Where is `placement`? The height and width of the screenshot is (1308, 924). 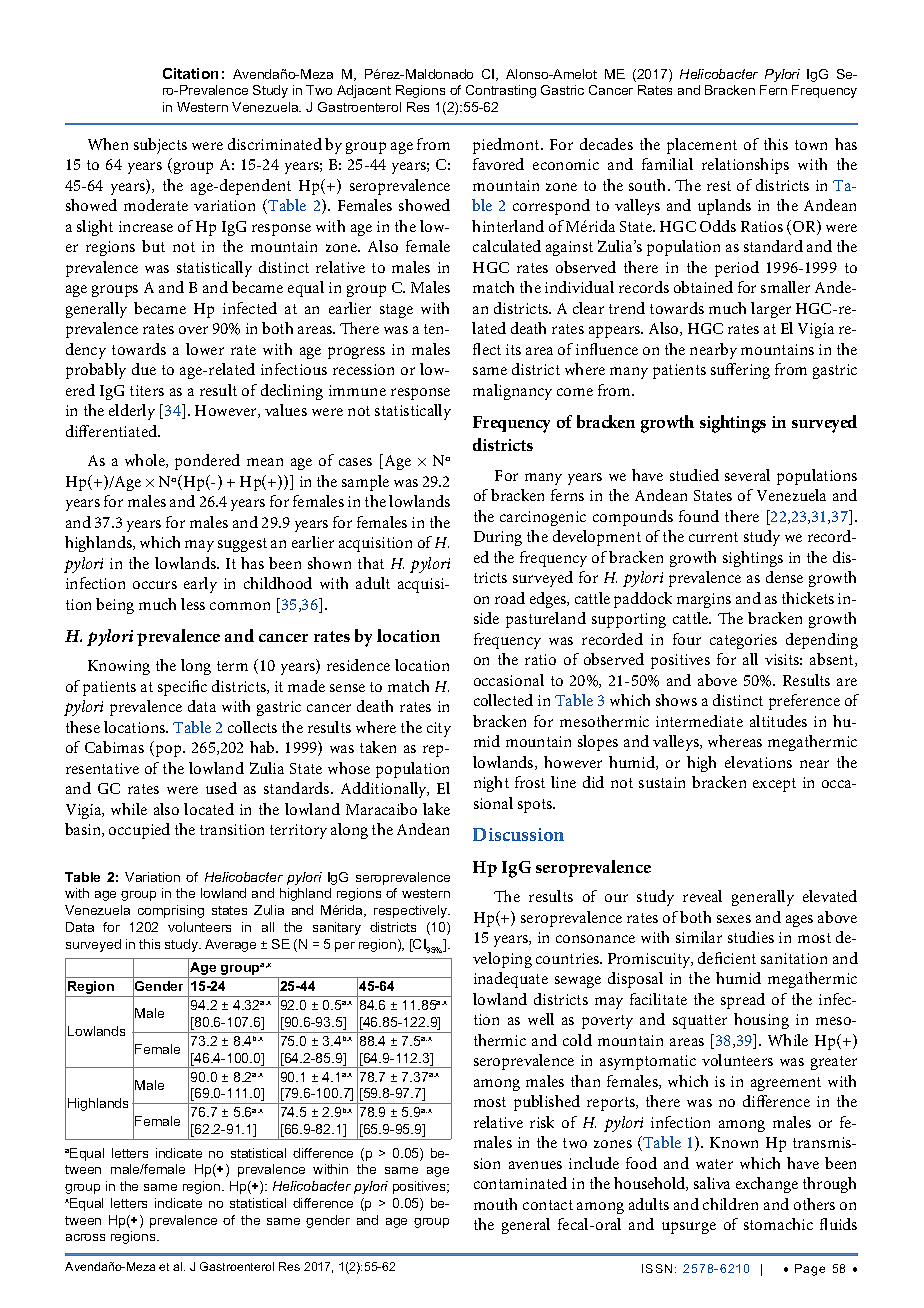 placement is located at coordinates (702, 146).
